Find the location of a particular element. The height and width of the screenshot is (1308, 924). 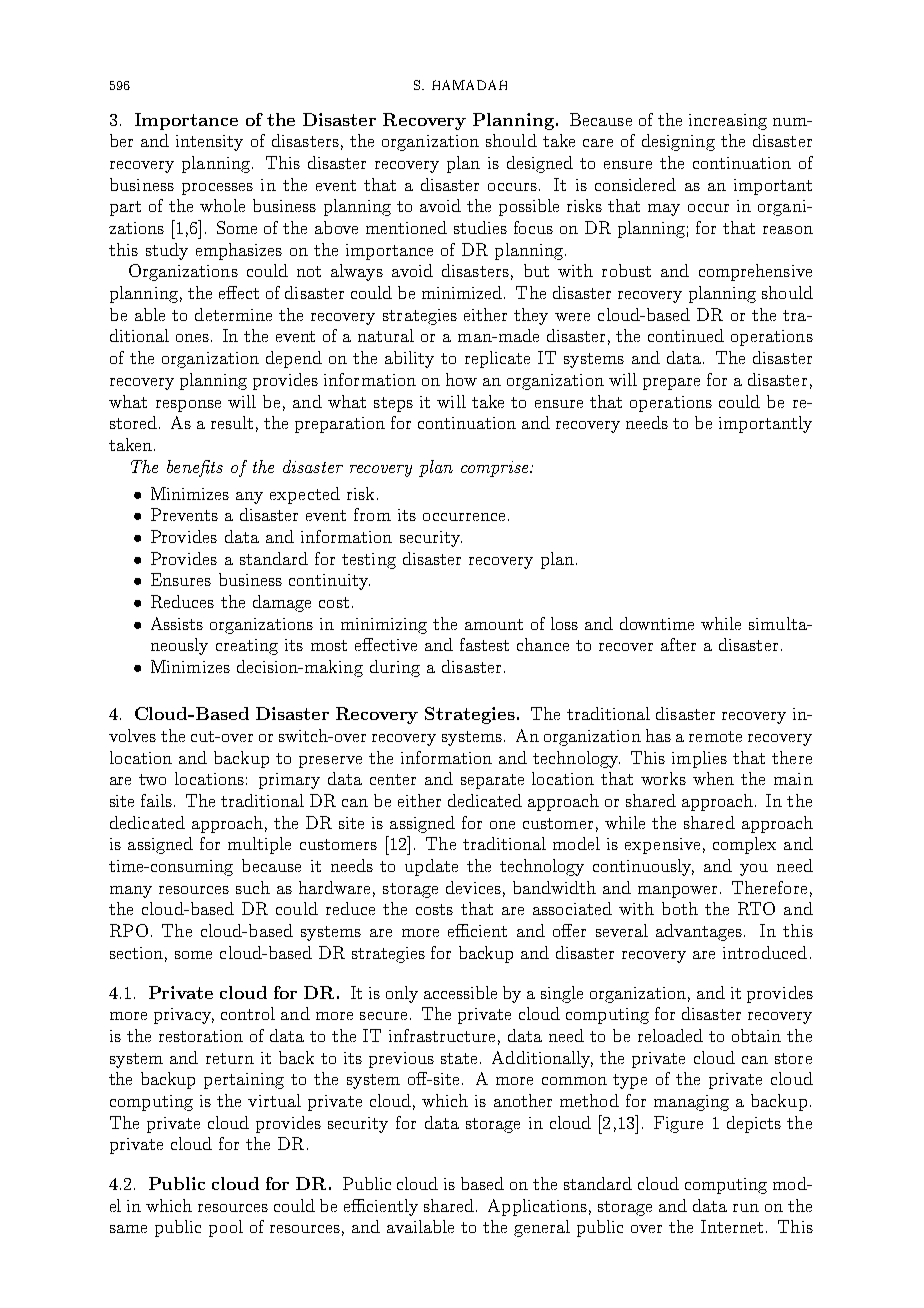

designing is located at coordinates (678, 142).
